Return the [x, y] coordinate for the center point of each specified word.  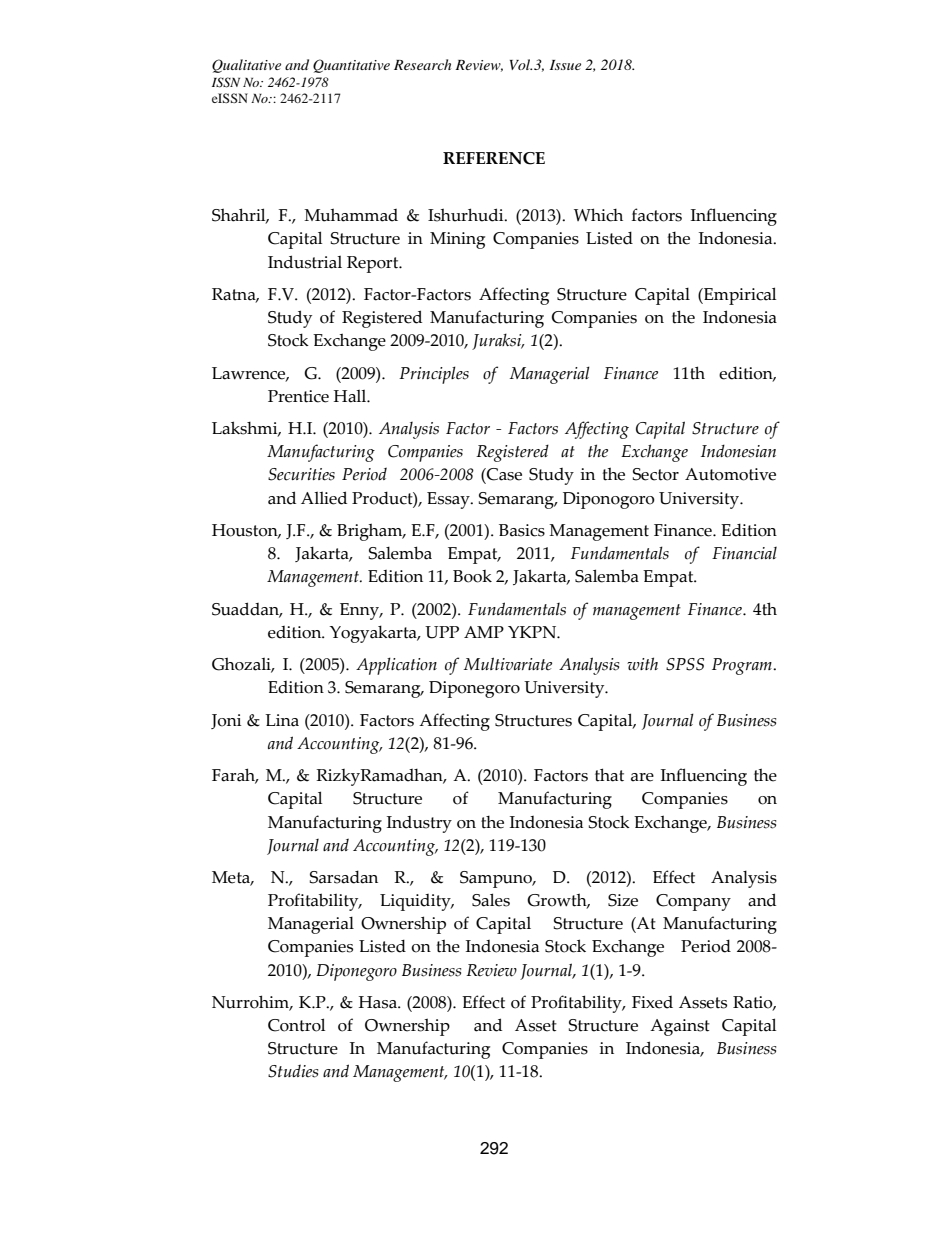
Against [680, 1027]
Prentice [298, 396]
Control [296, 1025]
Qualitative [246, 66]
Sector [656, 474]
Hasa [379, 1002]
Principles [434, 375]
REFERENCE [494, 158]
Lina [282, 720]
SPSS [685, 664]
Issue [565, 65]
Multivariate [508, 663]
